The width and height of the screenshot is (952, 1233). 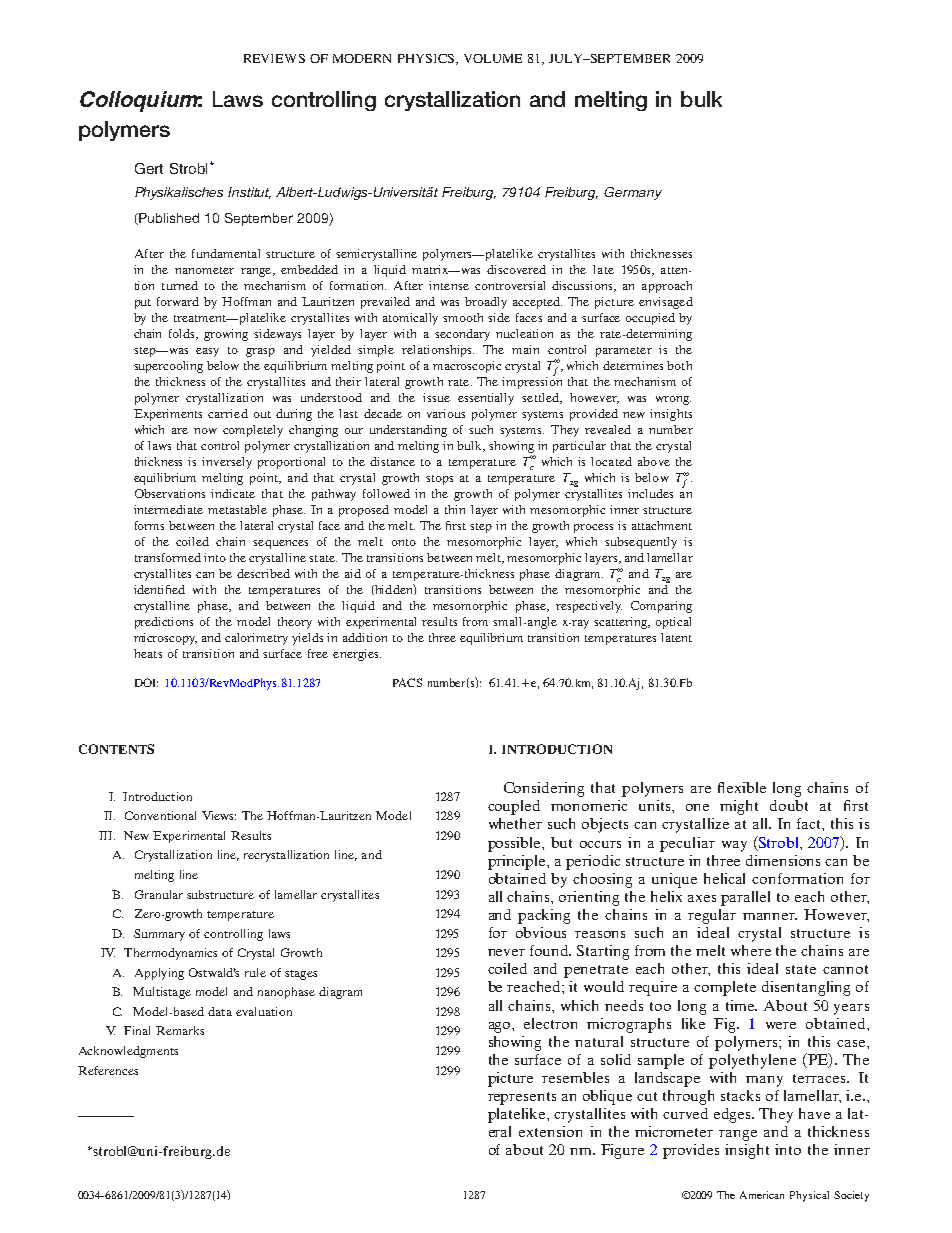 I want to click on both, so click(x=679, y=365).
